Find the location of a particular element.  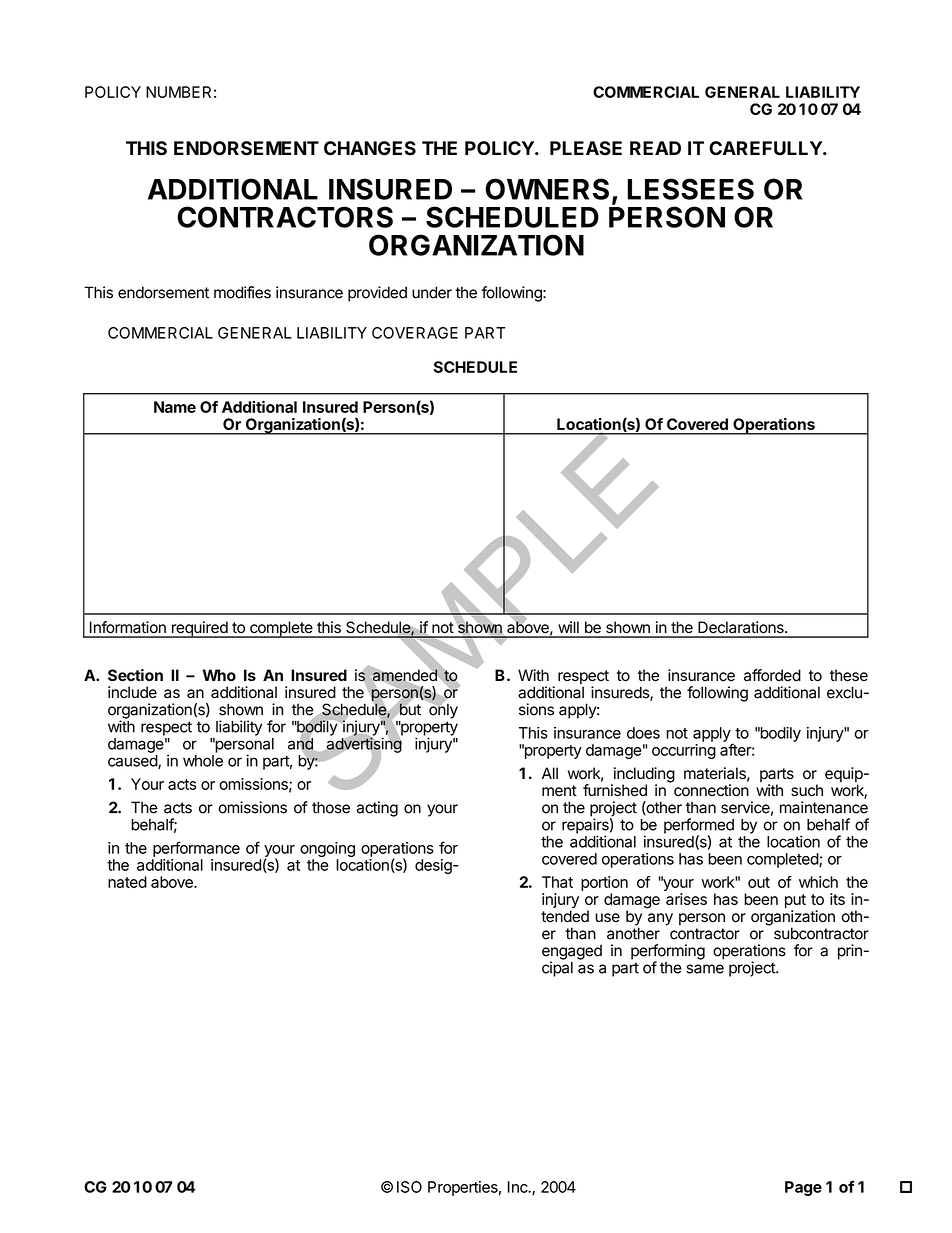

All is located at coordinates (550, 773).
